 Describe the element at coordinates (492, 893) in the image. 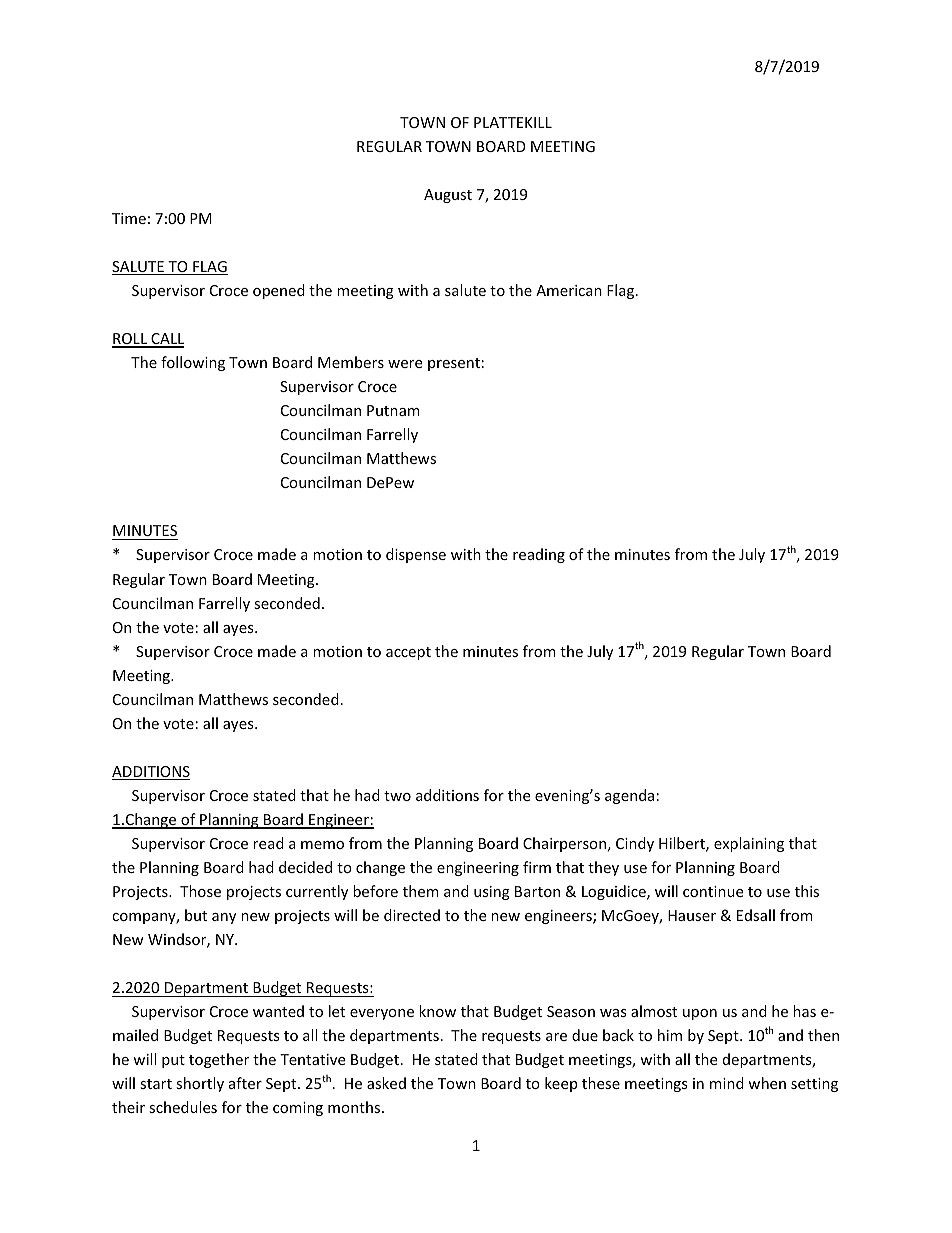

I see `using` at that location.
